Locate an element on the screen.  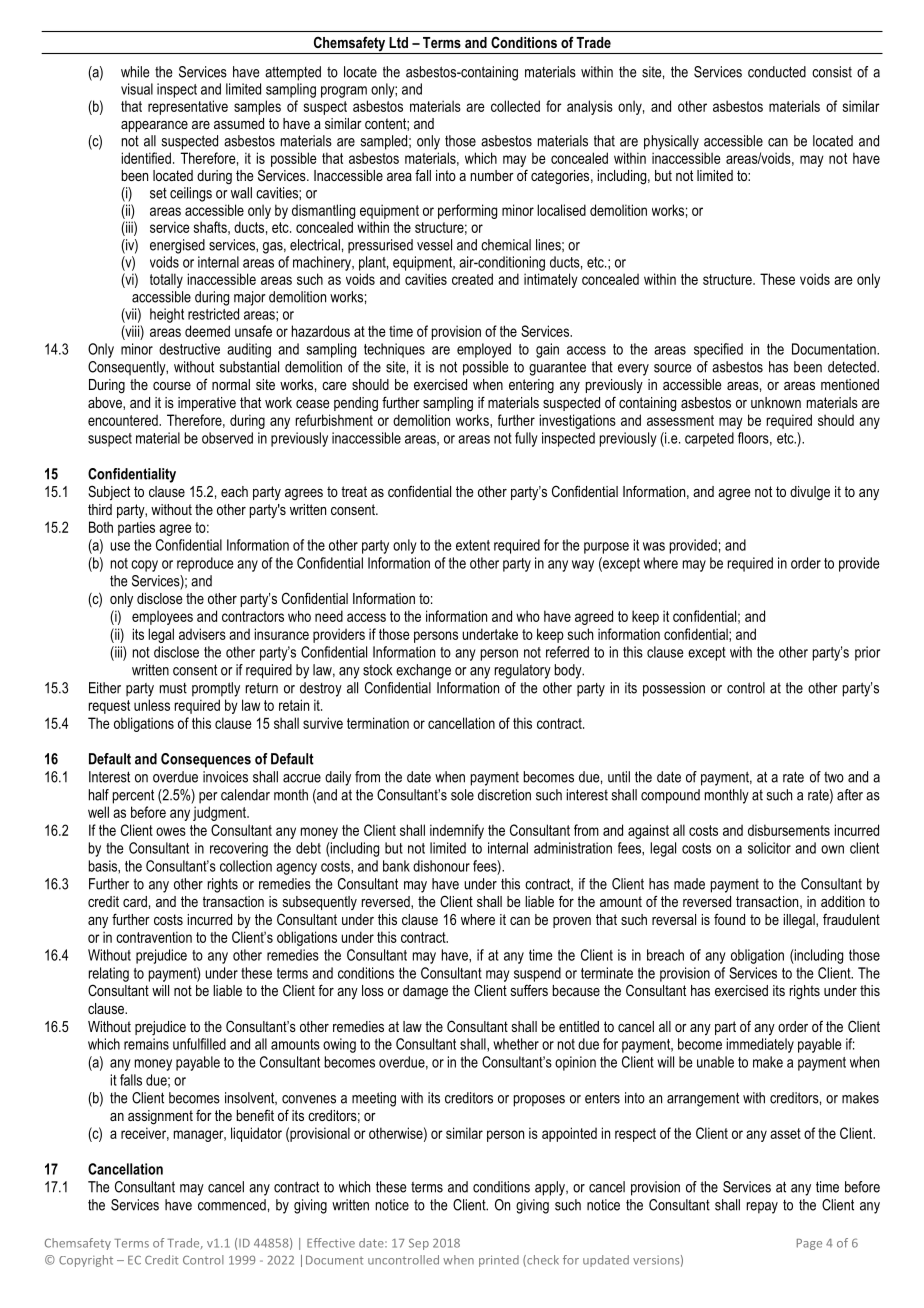
suspend is located at coordinates (537, 974).
